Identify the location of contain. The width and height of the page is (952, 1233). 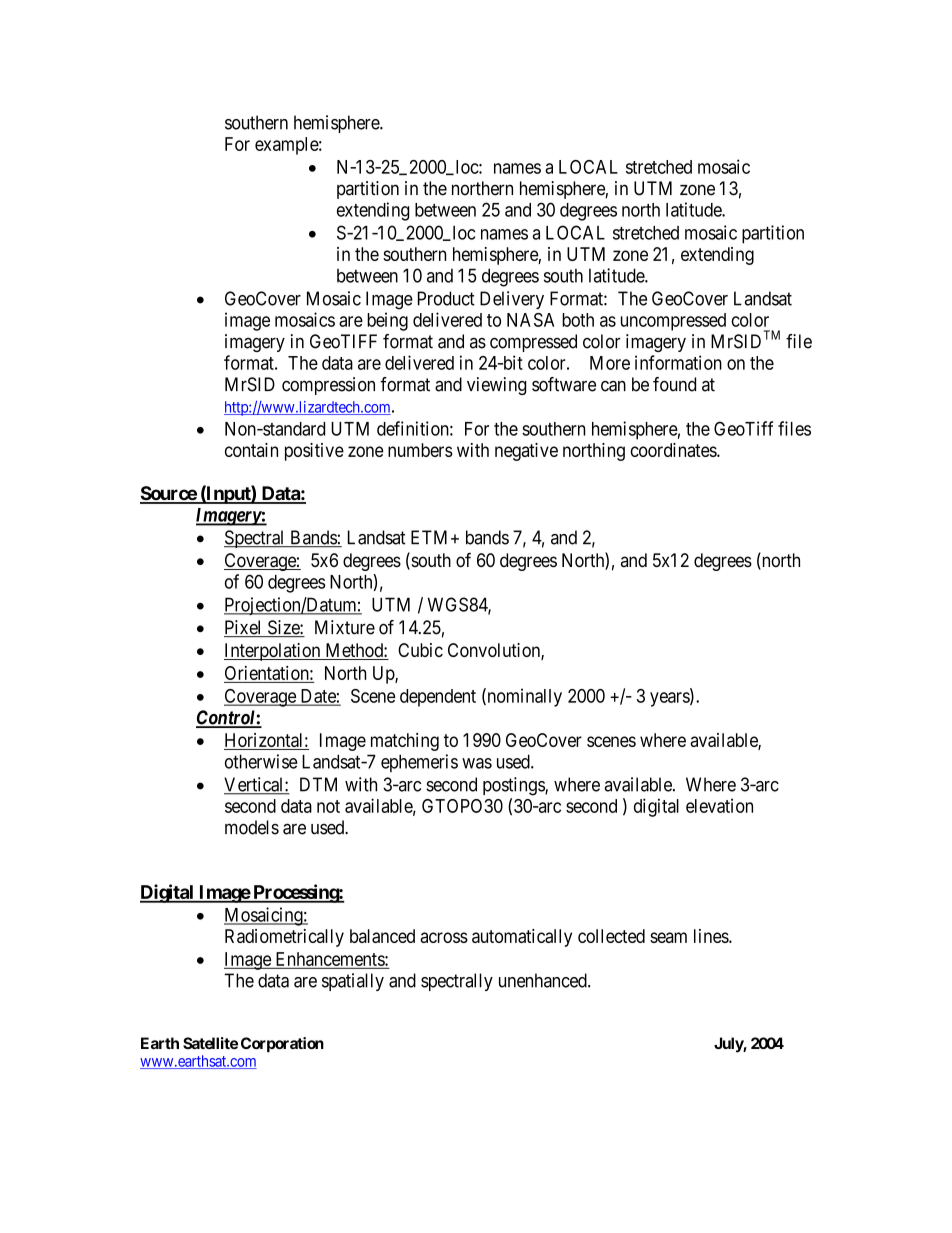
(251, 450).
